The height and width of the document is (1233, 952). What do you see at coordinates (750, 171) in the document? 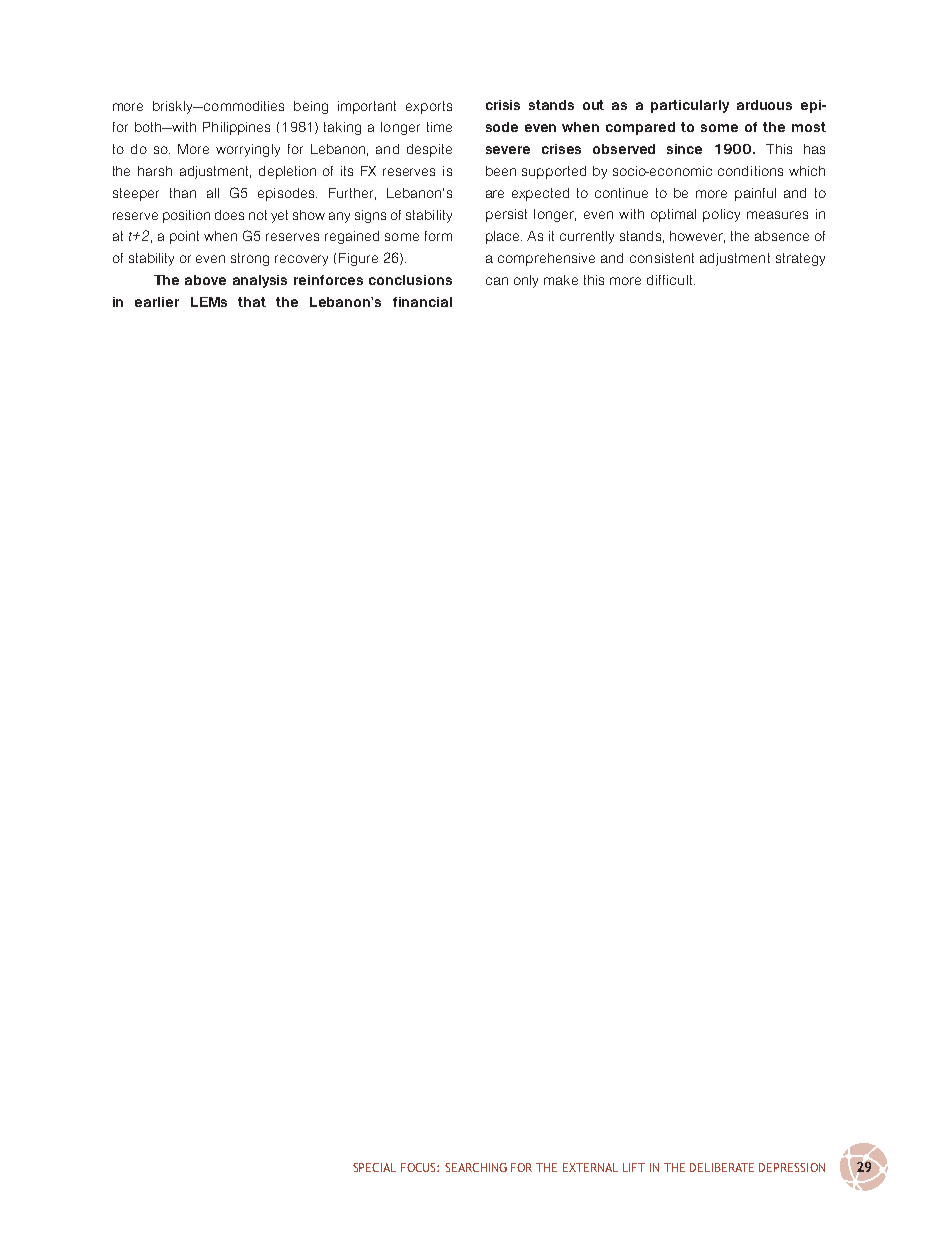
I see `conditions` at bounding box center [750, 171].
